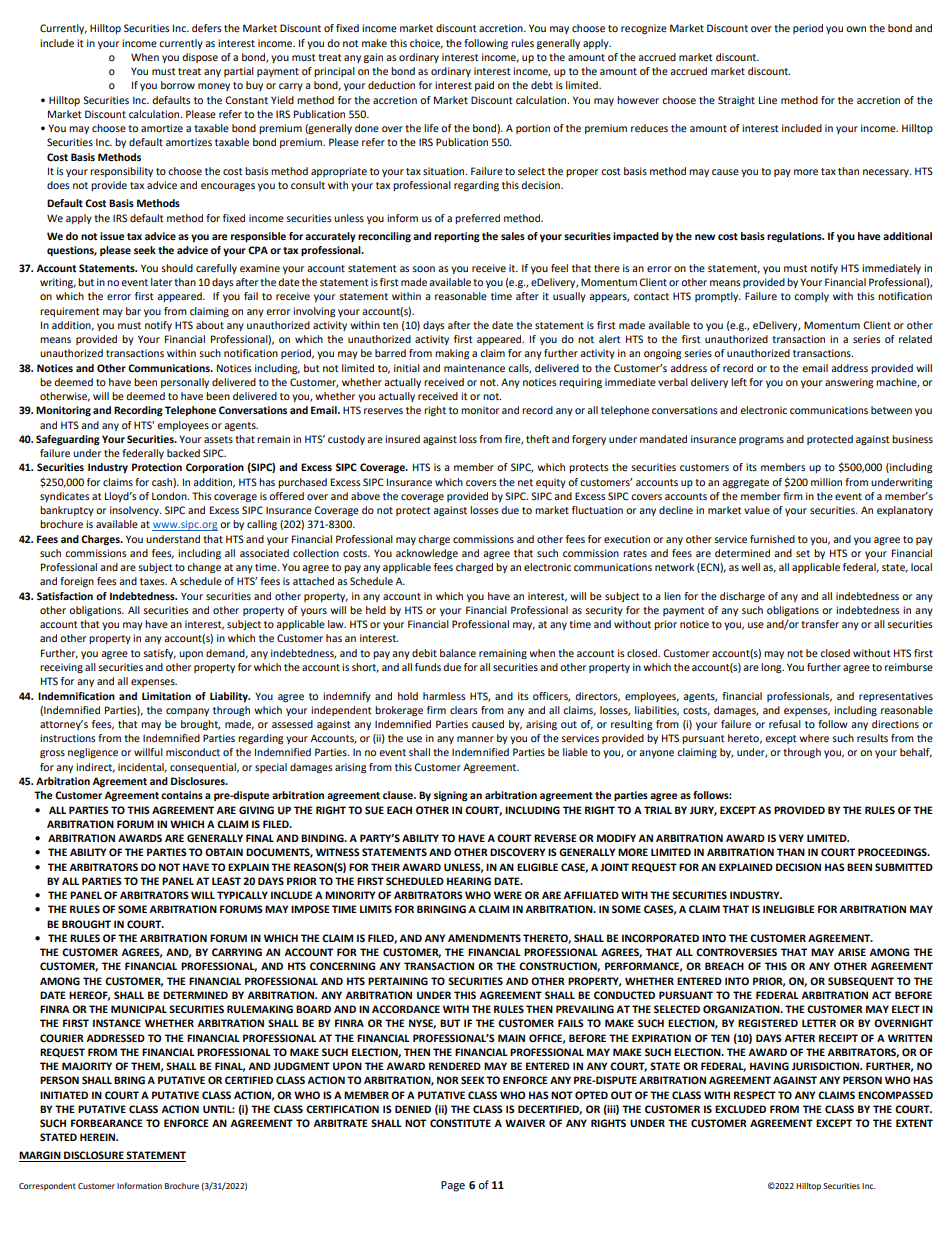  What do you see at coordinates (740, 1109) in the page?
I see `EXCLUDED` at bounding box center [740, 1109].
